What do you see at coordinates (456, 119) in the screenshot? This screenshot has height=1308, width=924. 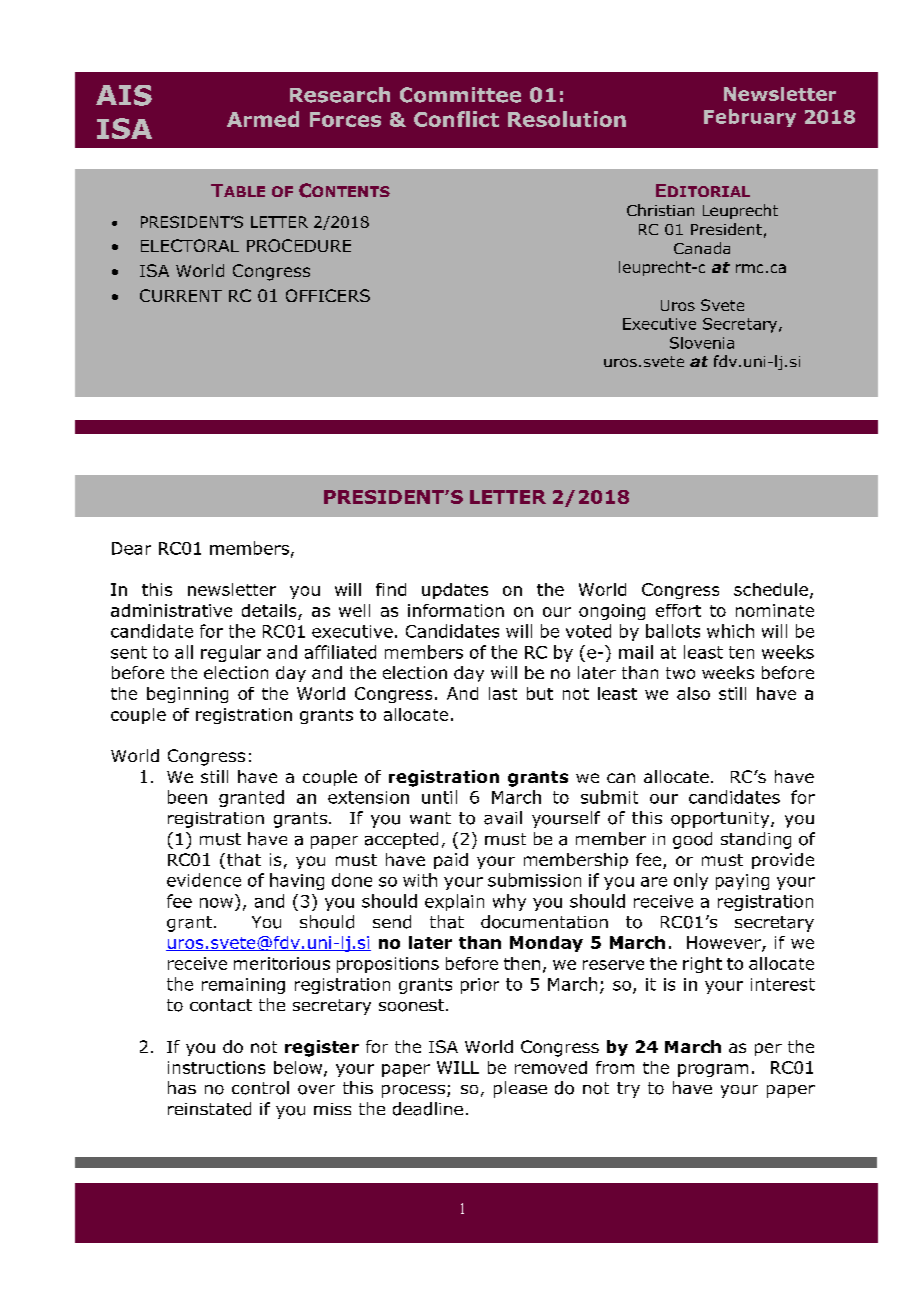 I see `Conflict` at bounding box center [456, 119].
